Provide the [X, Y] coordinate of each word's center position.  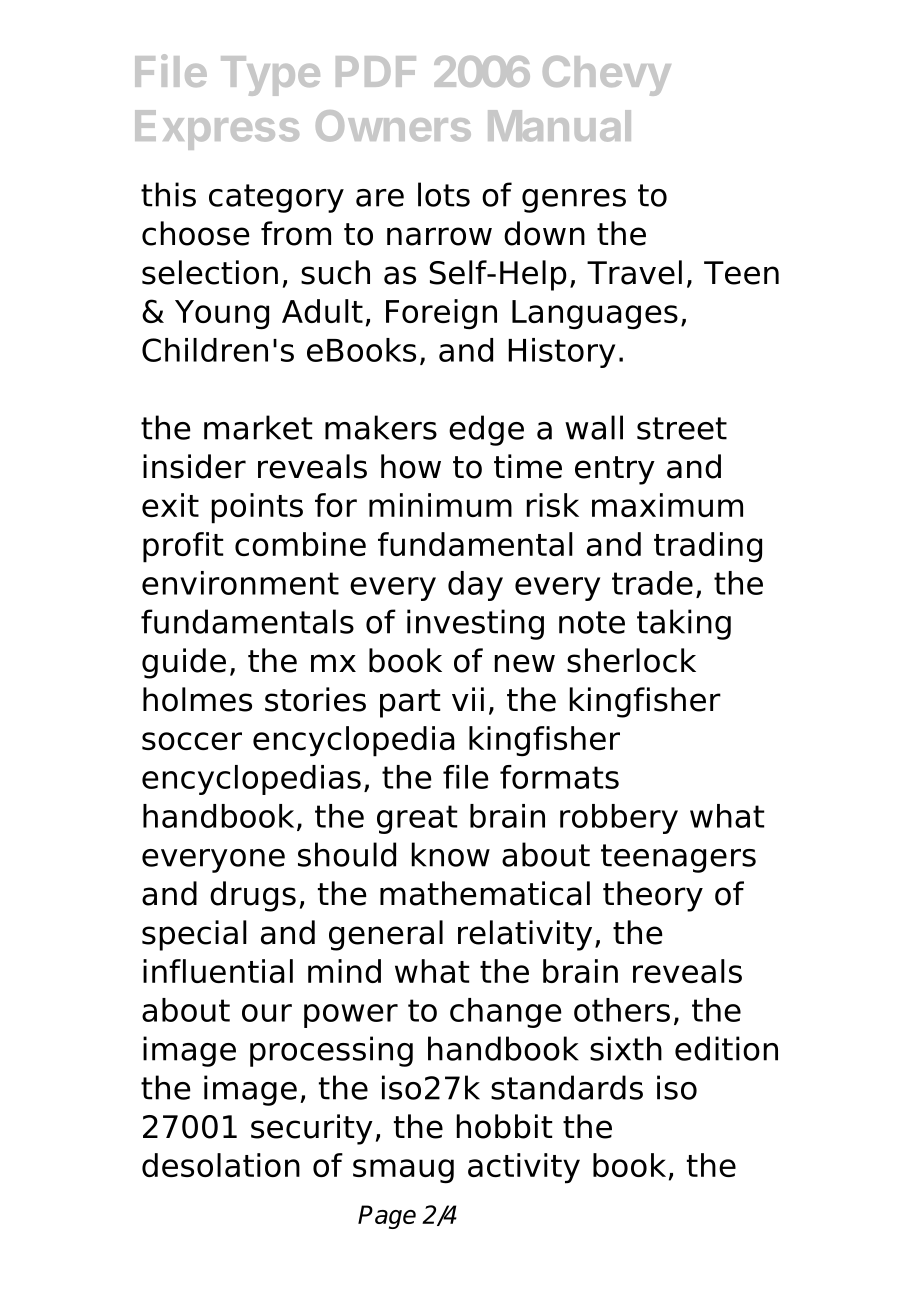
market [258, 427]
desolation [221, 1165]
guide [184, 663]
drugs [253, 896]
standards [567, 1087]
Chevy [607, 76]
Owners [393, 126]
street [682, 428]
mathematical [485, 893]
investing [475, 624]
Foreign [441, 314]
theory [653, 896]
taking [684, 624]
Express [217, 130]
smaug [403, 1171]
